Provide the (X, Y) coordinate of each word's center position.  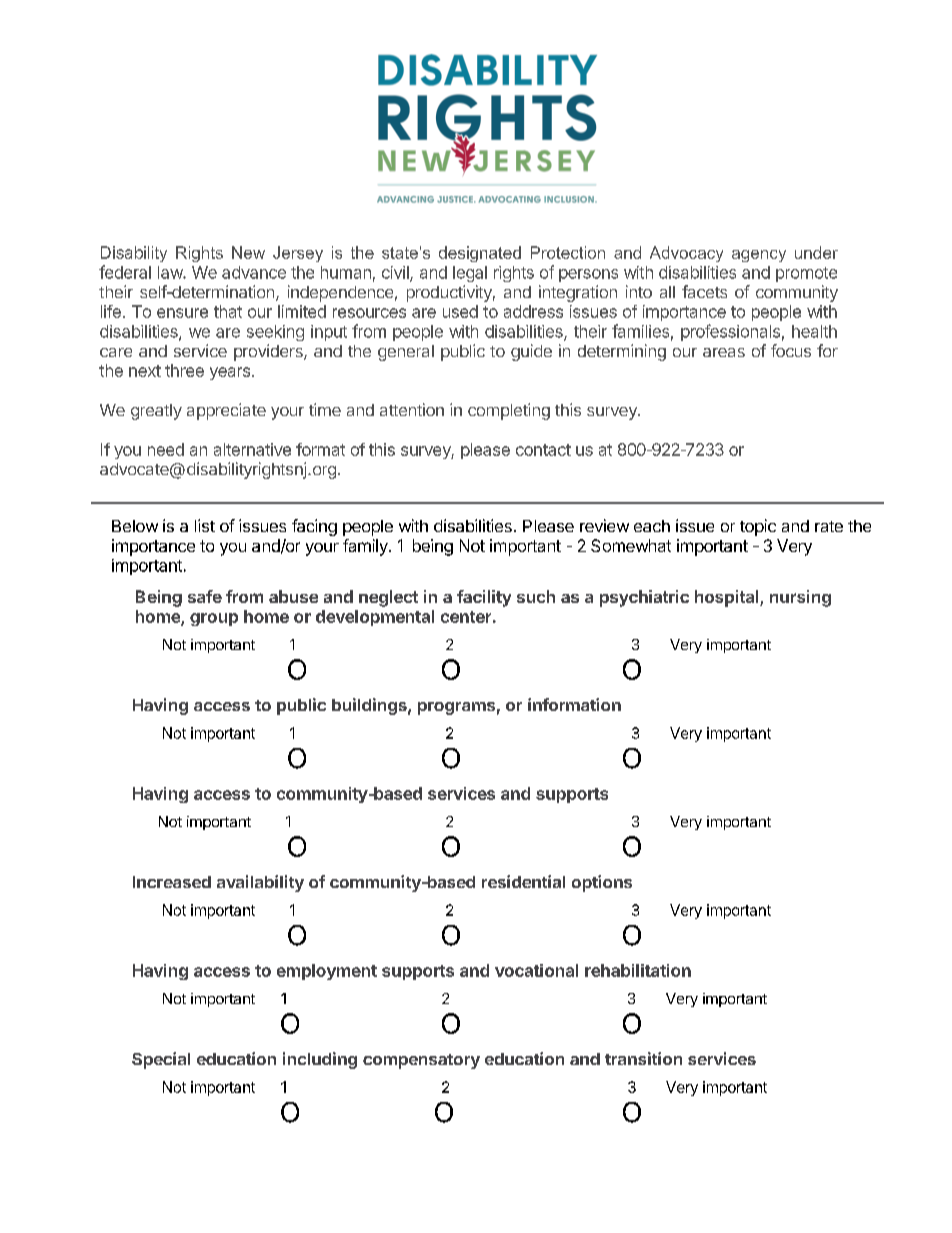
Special (161, 1060)
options (602, 883)
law (171, 272)
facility (484, 598)
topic (758, 527)
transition (643, 1058)
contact (543, 450)
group (214, 619)
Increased (172, 882)
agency (759, 256)
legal (470, 274)
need (166, 449)
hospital (728, 598)
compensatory (421, 1061)
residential (523, 881)
